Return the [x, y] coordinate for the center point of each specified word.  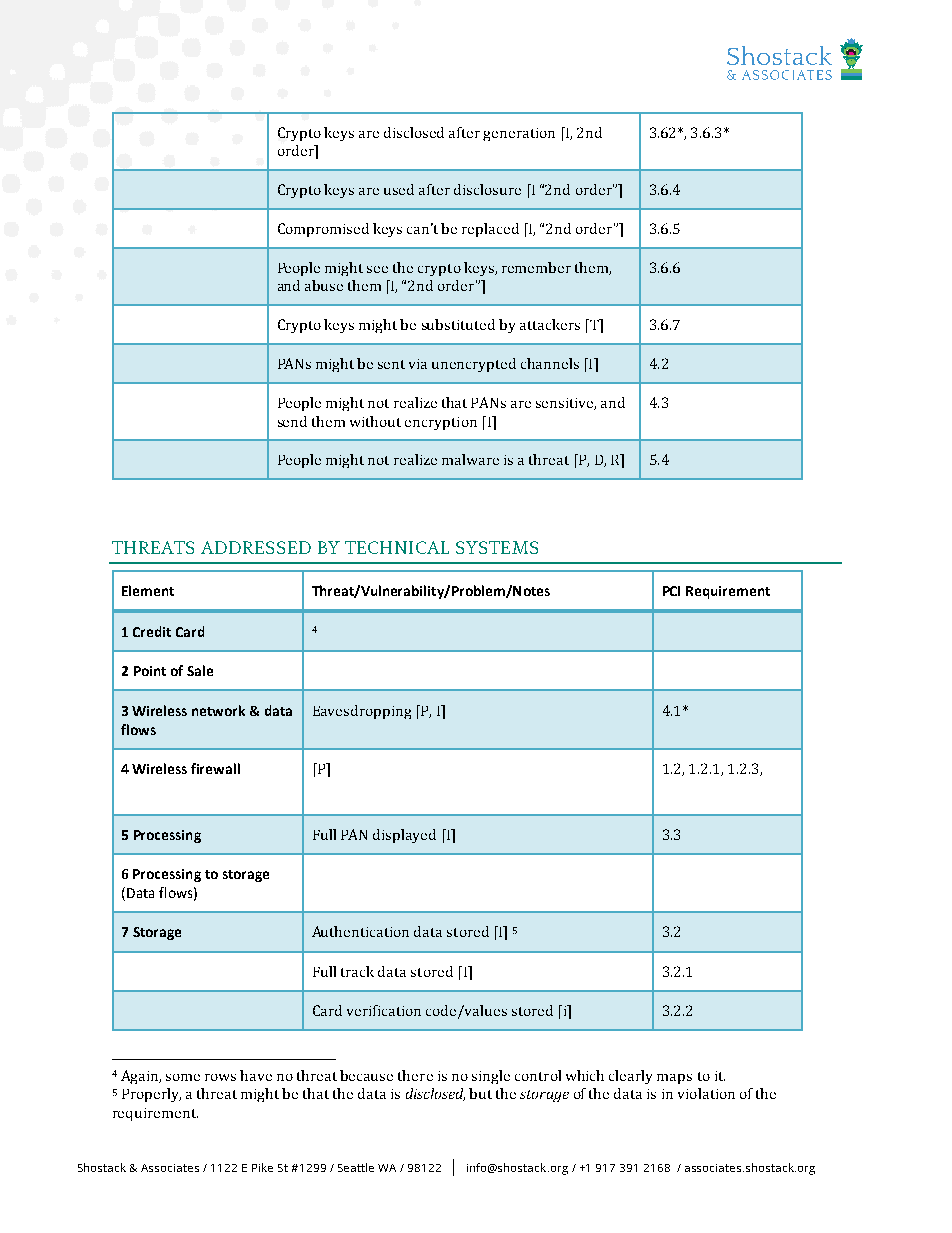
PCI [671, 591]
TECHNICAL [397, 547]
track [357, 971]
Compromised [323, 230]
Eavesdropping [362, 712]
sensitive [566, 404]
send [292, 421]
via [418, 364]
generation [519, 134]
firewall [215, 768]
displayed [404, 836]
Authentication [360, 931]
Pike [262, 1167]
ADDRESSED [256, 547]
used [399, 189]
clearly [630, 1077]
